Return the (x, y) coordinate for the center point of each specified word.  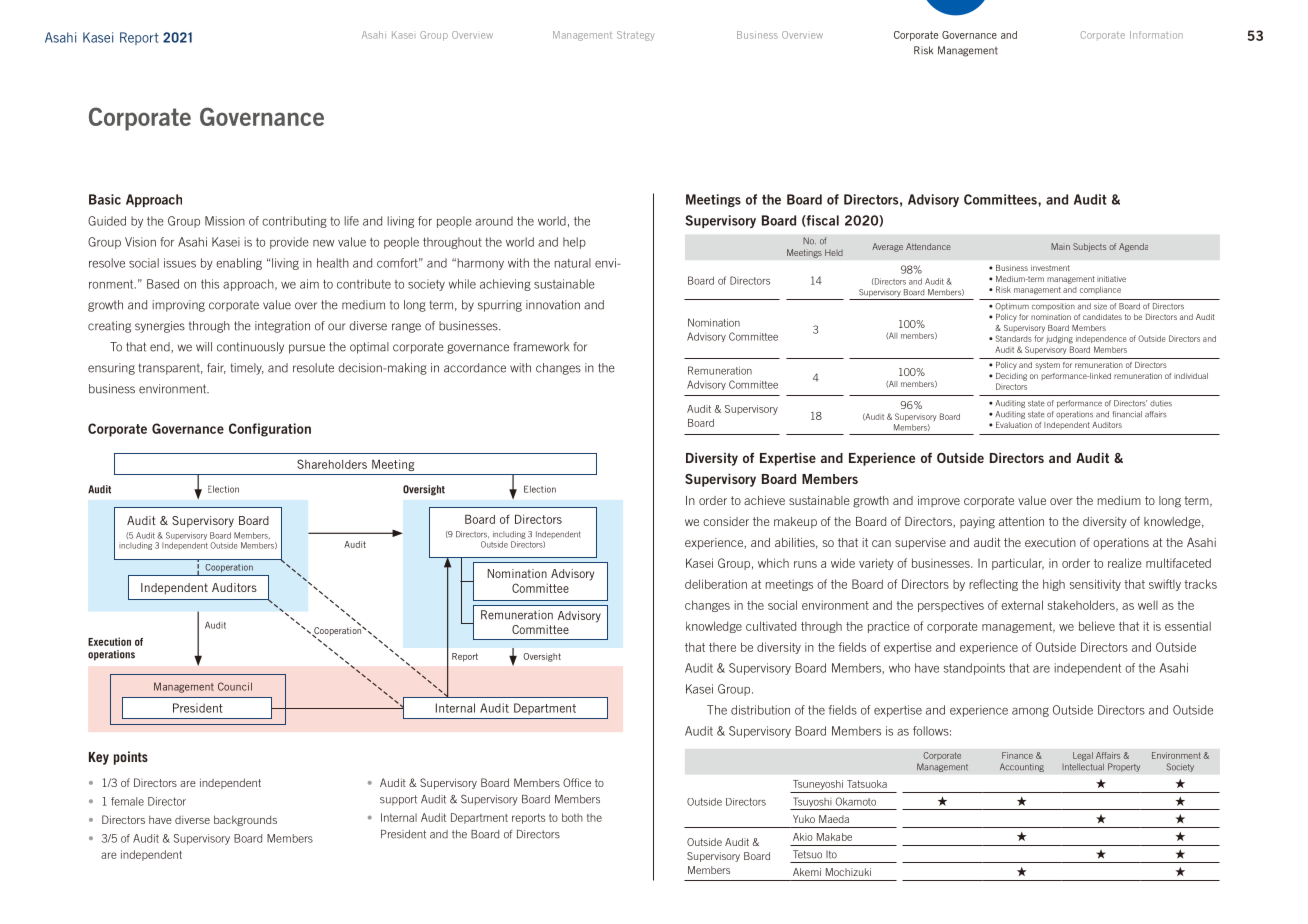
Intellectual (1083, 767)
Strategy (635, 36)
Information (1156, 35)
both (572, 817)
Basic (105, 199)
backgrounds (245, 820)
